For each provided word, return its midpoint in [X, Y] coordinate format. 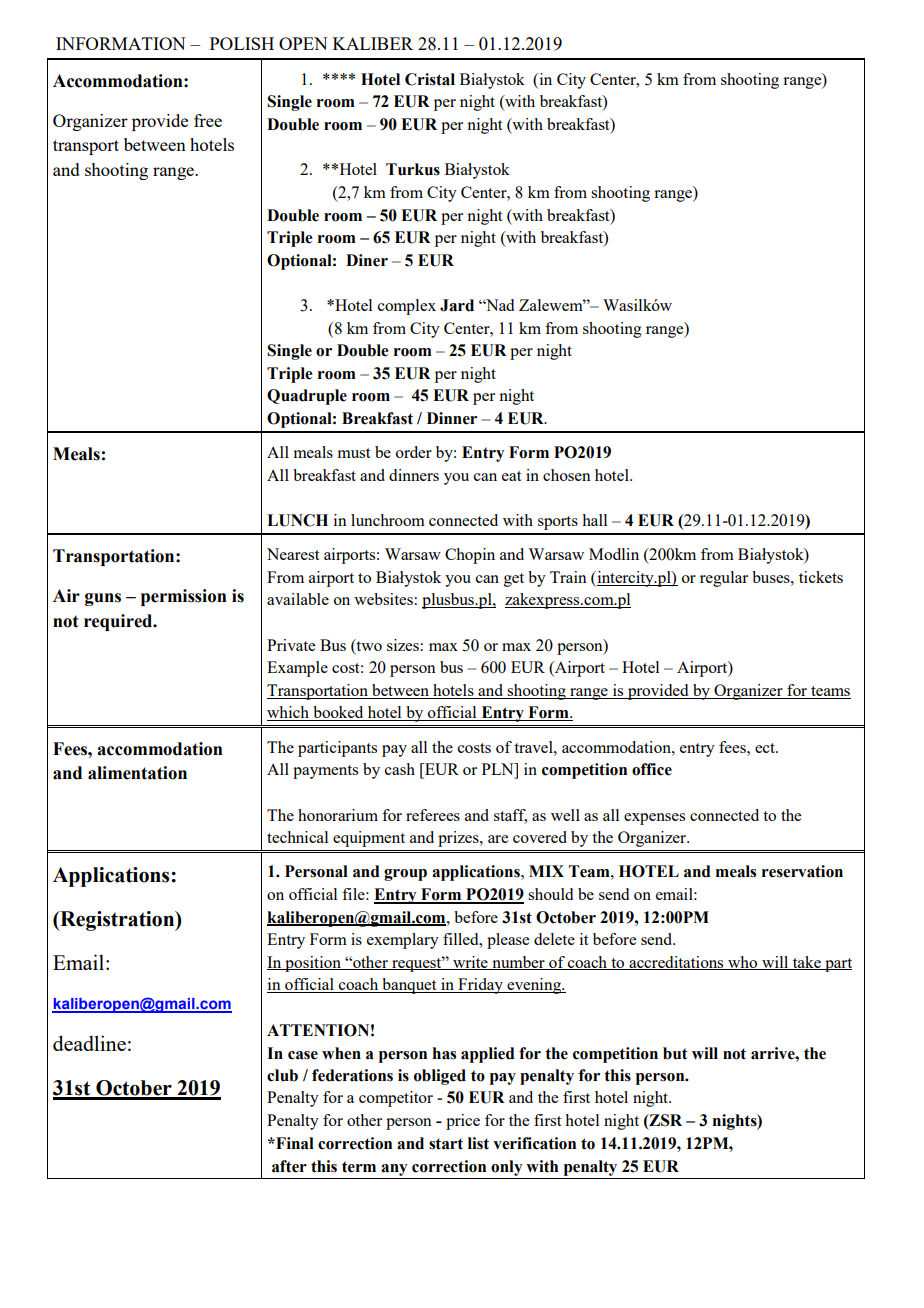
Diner [367, 260]
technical [297, 837]
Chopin [470, 556]
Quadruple [307, 397]
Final [294, 1143]
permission [184, 597]
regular [724, 579]
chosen [567, 475]
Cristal [430, 79]
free [208, 120]
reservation [802, 871]
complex [407, 307]
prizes [459, 839]
